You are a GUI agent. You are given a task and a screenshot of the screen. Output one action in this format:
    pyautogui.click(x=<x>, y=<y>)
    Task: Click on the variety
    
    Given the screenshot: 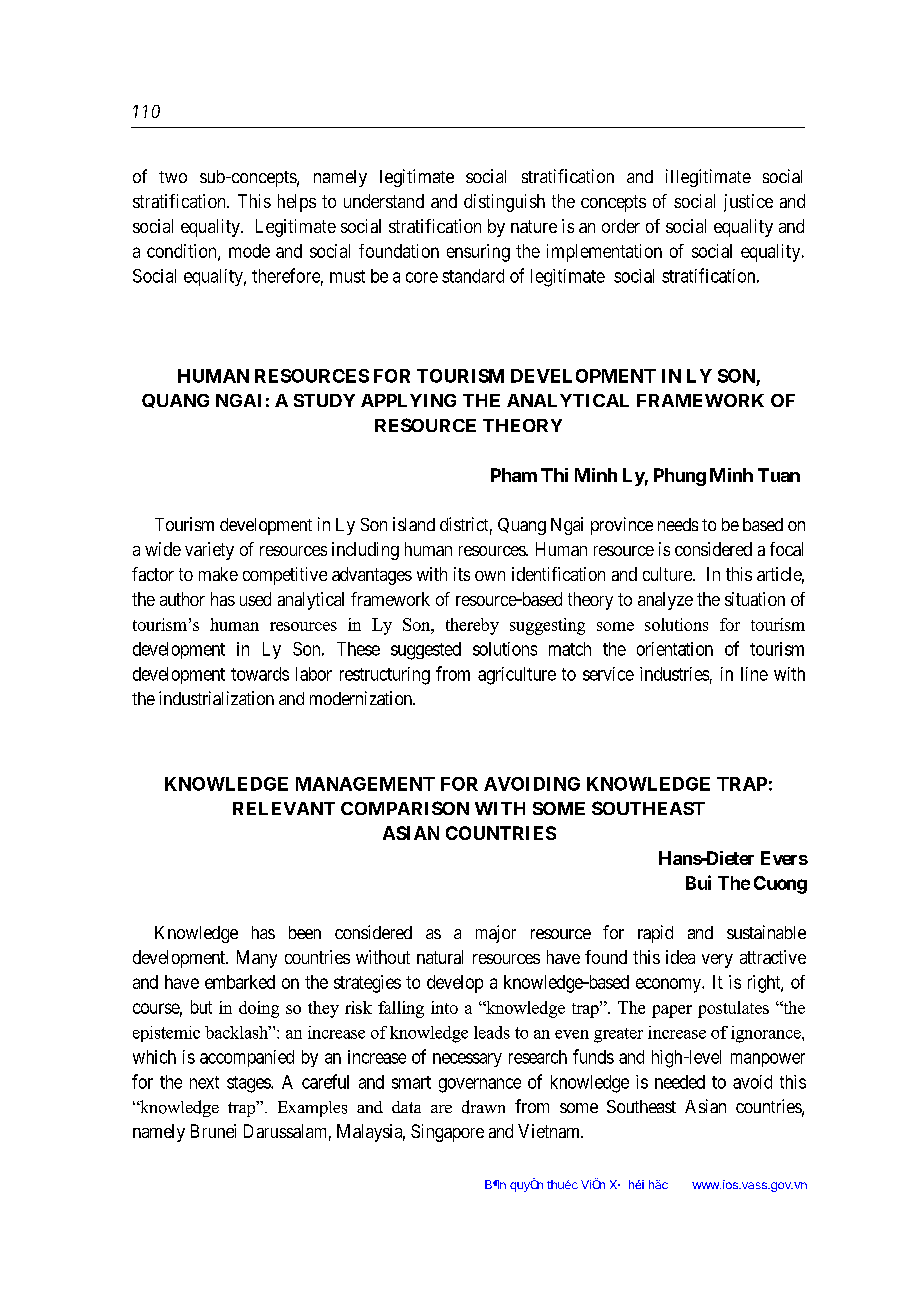 What is the action you would take?
    pyautogui.click(x=209, y=551)
